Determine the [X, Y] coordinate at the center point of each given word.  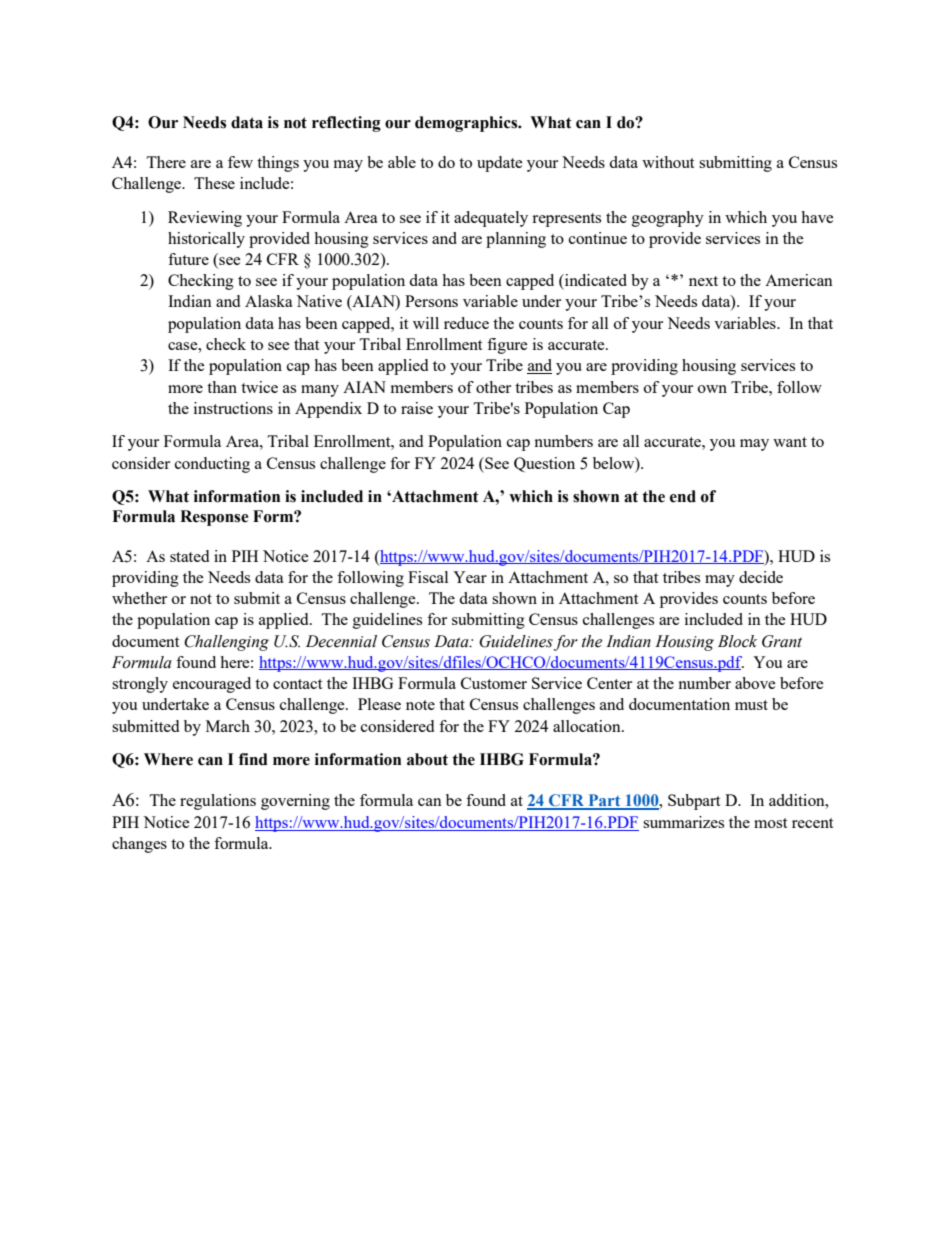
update [500, 164]
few [240, 162]
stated [189, 556]
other [493, 387]
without [668, 162]
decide [761, 577]
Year [470, 577]
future [188, 259]
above [755, 683]
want [790, 442]
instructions [233, 408]
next [703, 281]
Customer [494, 683]
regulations [218, 802]
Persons [431, 301]
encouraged [212, 685]
